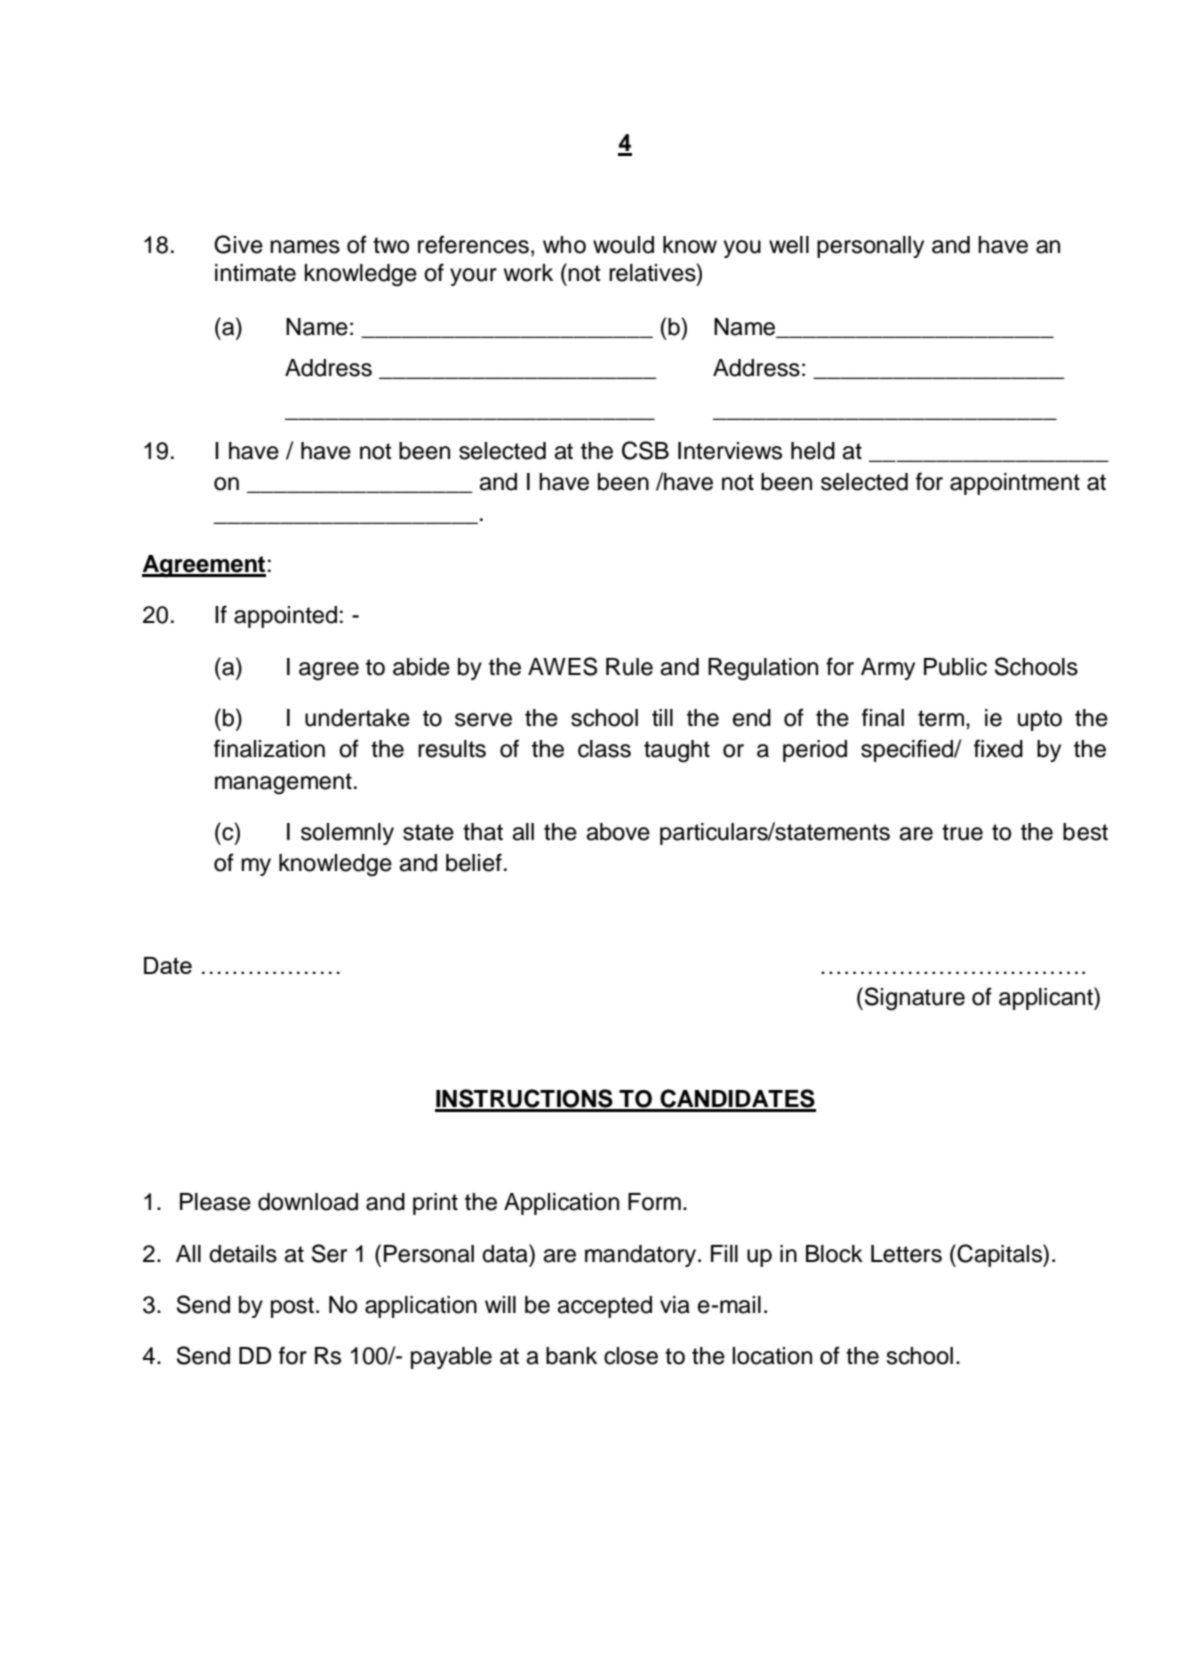  What do you see at coordinates (623, 245) in the image?
I see `would` at bounding box center [623, 245].
